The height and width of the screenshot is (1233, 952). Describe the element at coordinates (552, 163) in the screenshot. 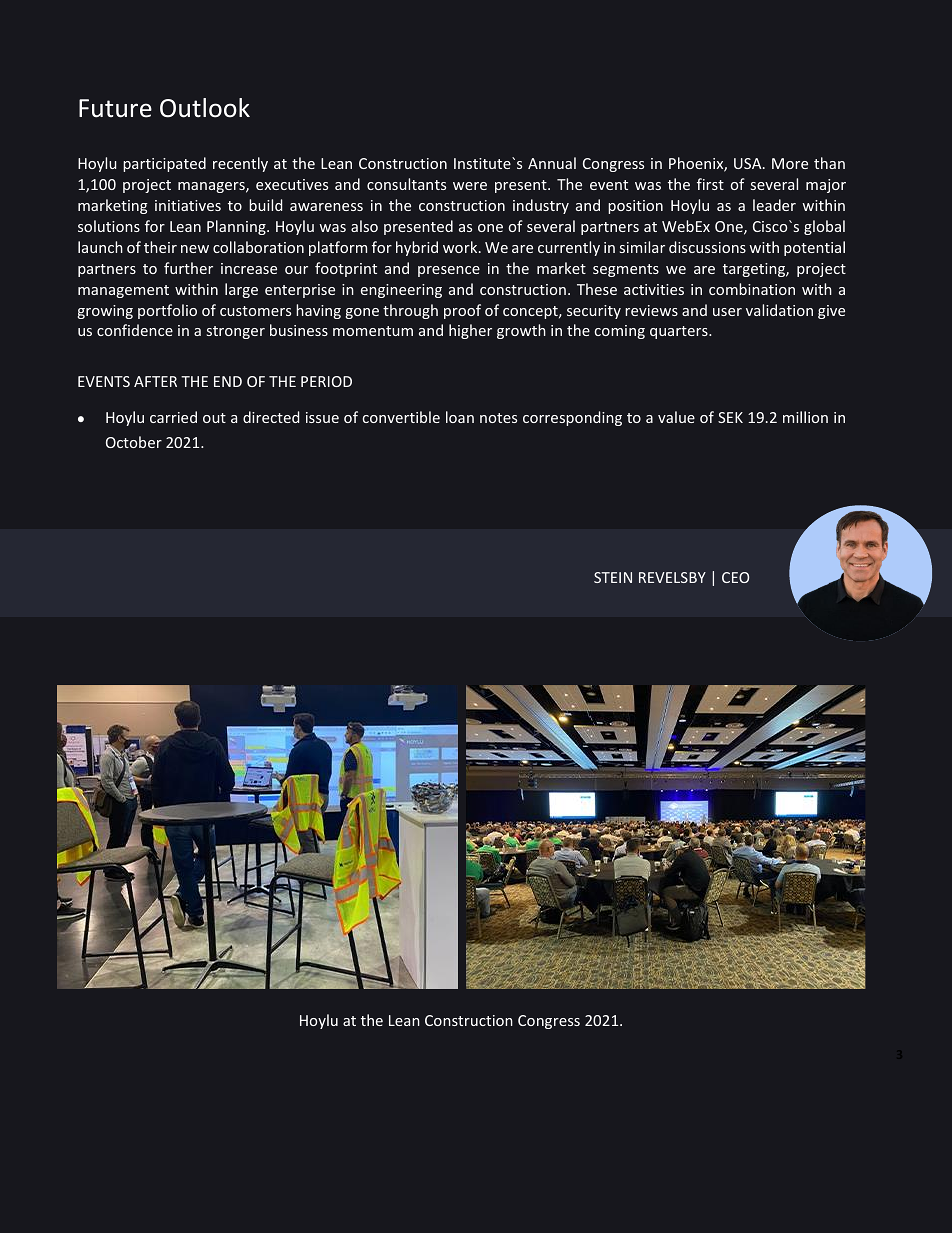

I see `Annual` at that location.
